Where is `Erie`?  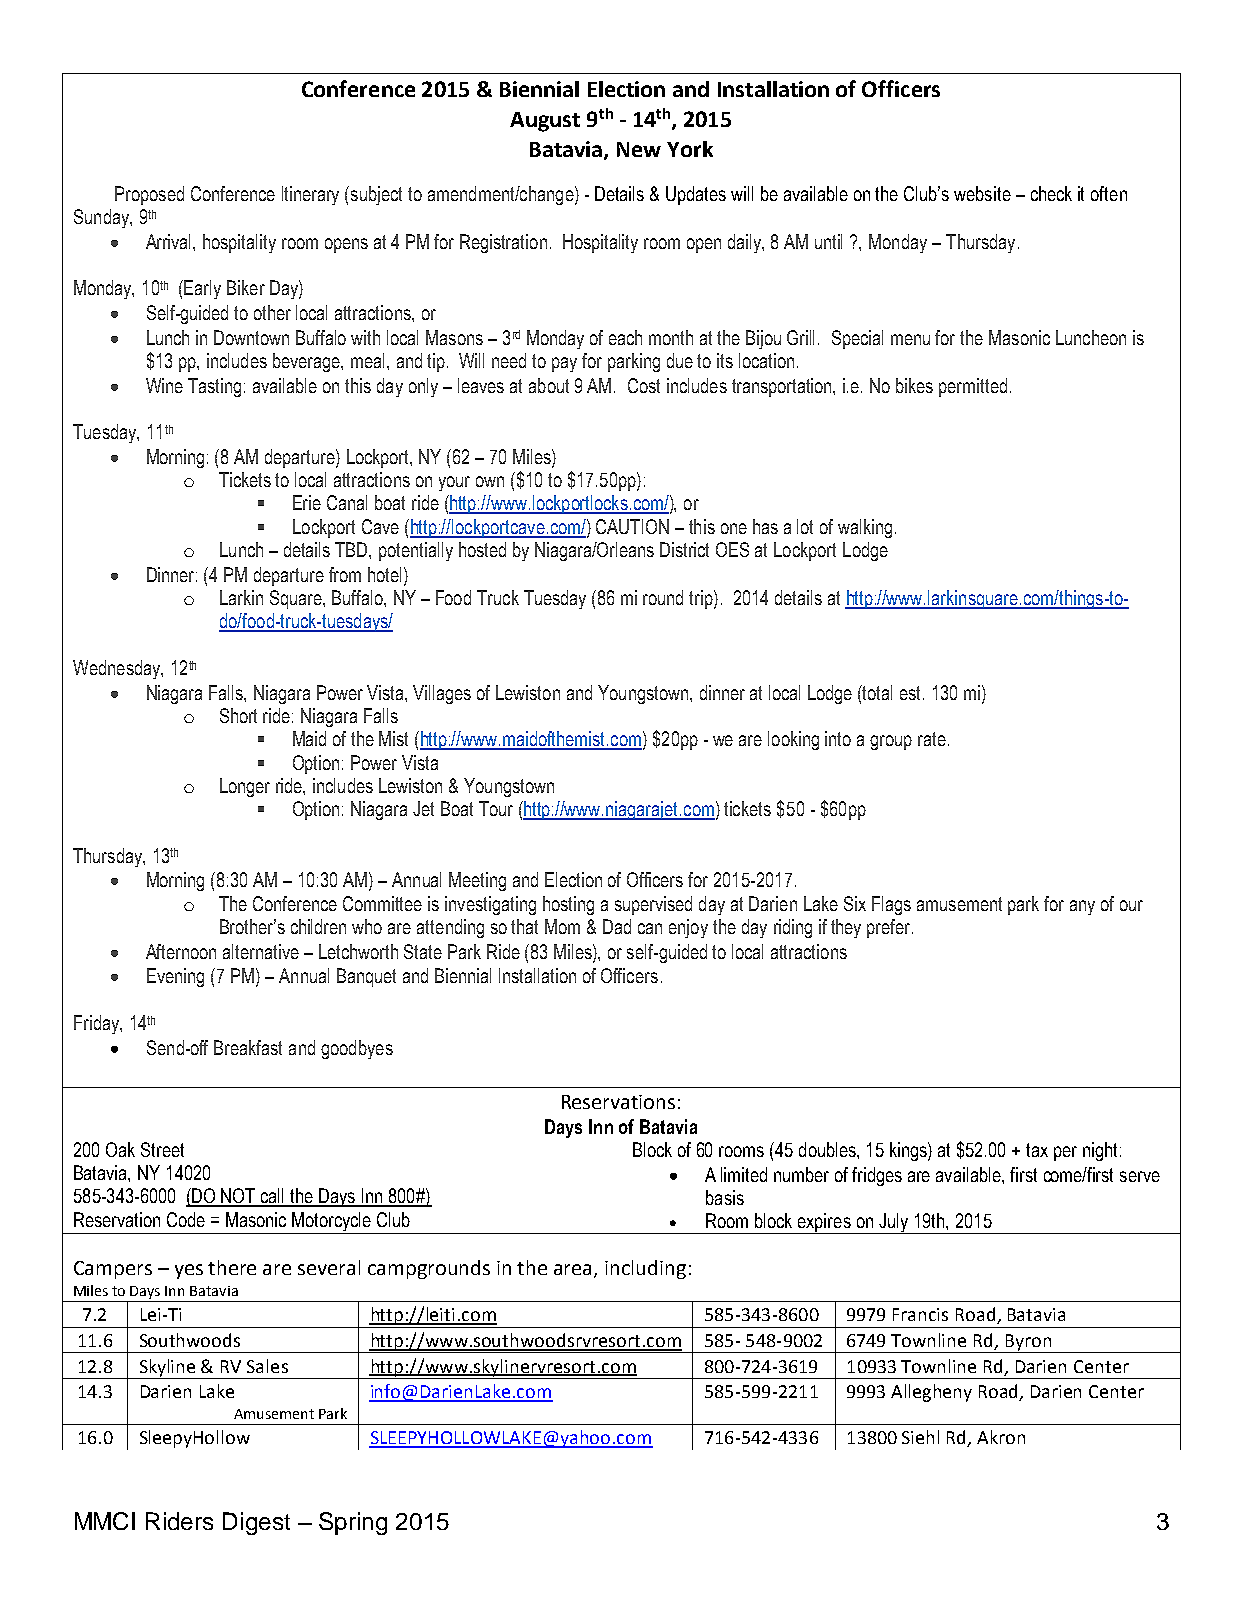 Erie is located at coordinates (307, 502).
